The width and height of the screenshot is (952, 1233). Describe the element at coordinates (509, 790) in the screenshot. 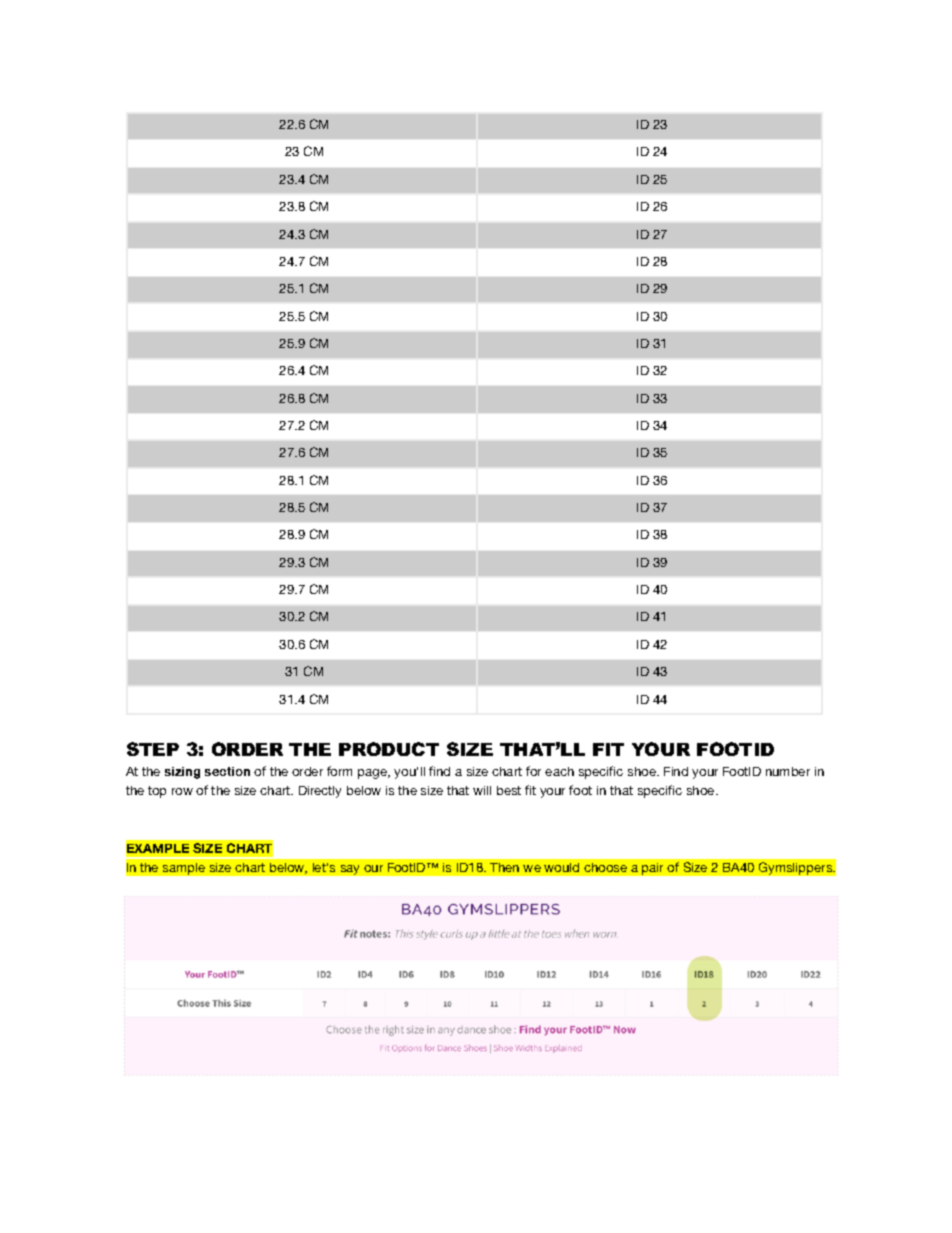

I see `best` at that location.
